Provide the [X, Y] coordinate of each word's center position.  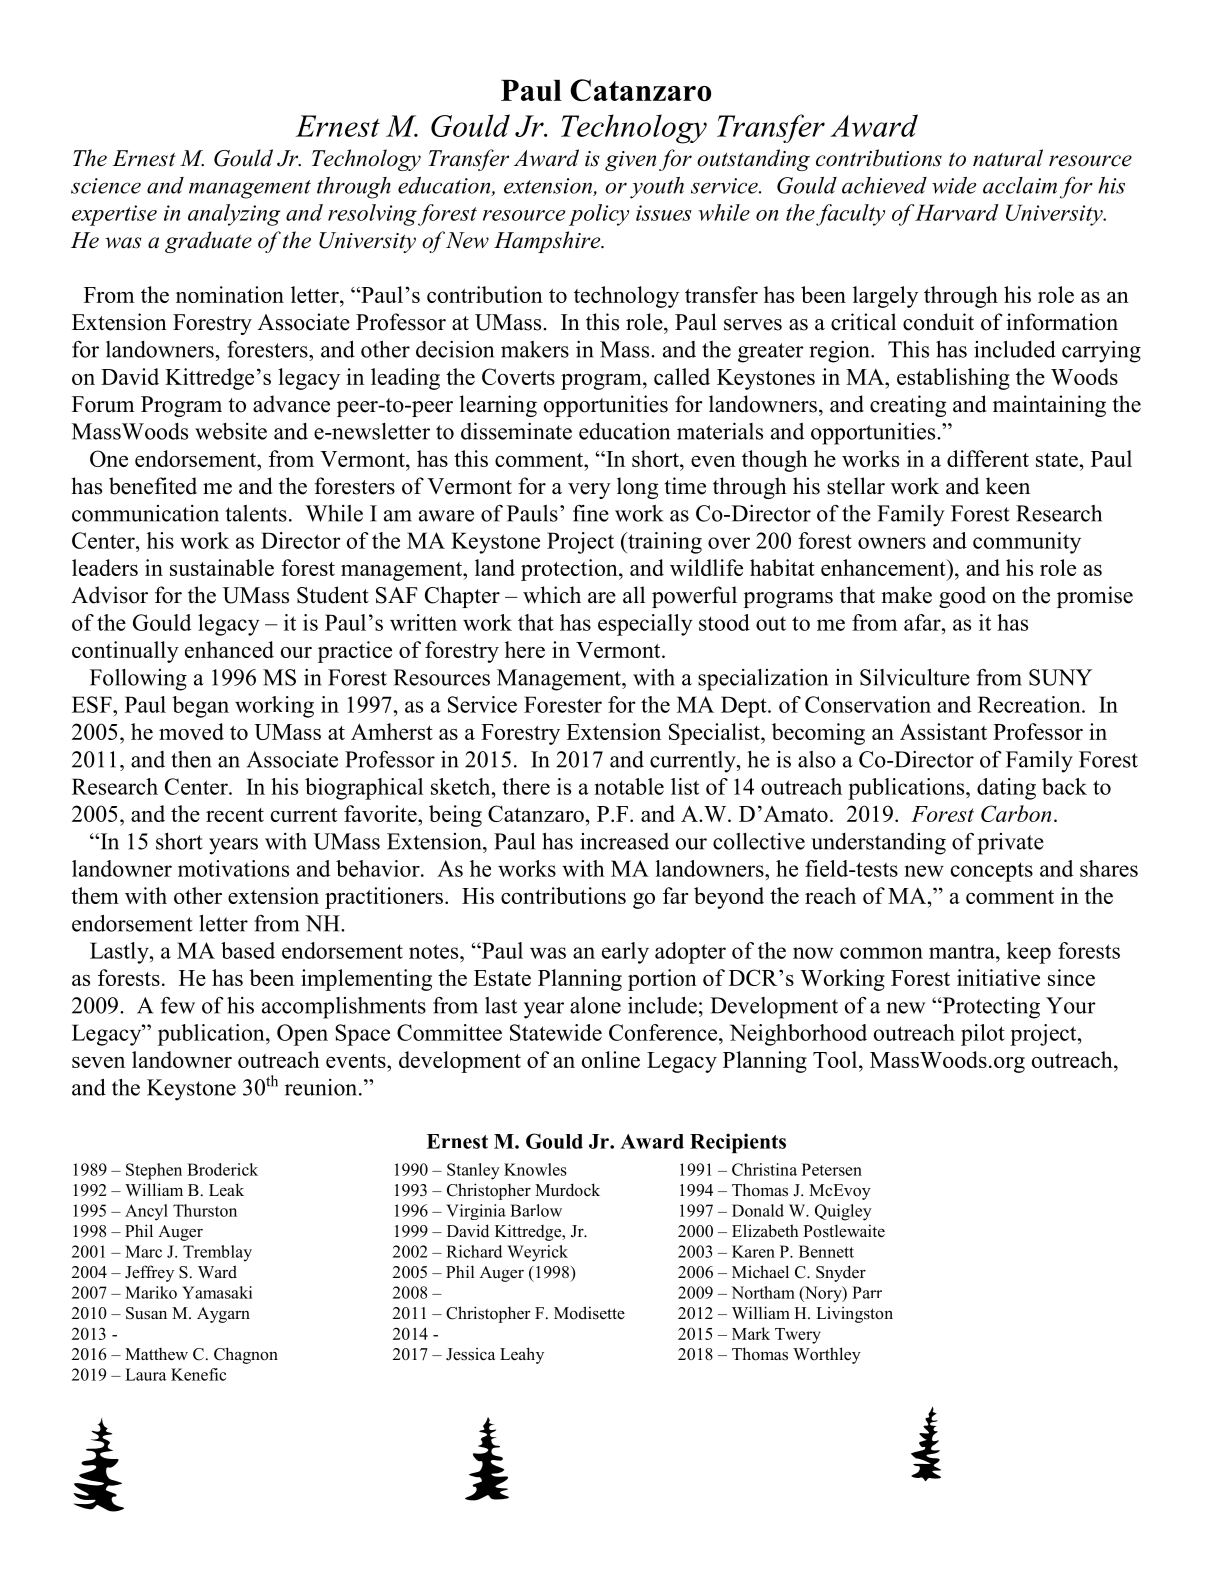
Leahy [522, 1355]
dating [1006, 789]
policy [599, 215]
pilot [983, 1035]
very [589, 491]
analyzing [234, 215]
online [611, 1059]
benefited [153, 486]
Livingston [854, 1314]
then [191, 759]
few [178, 1005]
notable [629, 786]
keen [1008, 486]
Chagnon [246, 1355]
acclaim [1020, 185]
